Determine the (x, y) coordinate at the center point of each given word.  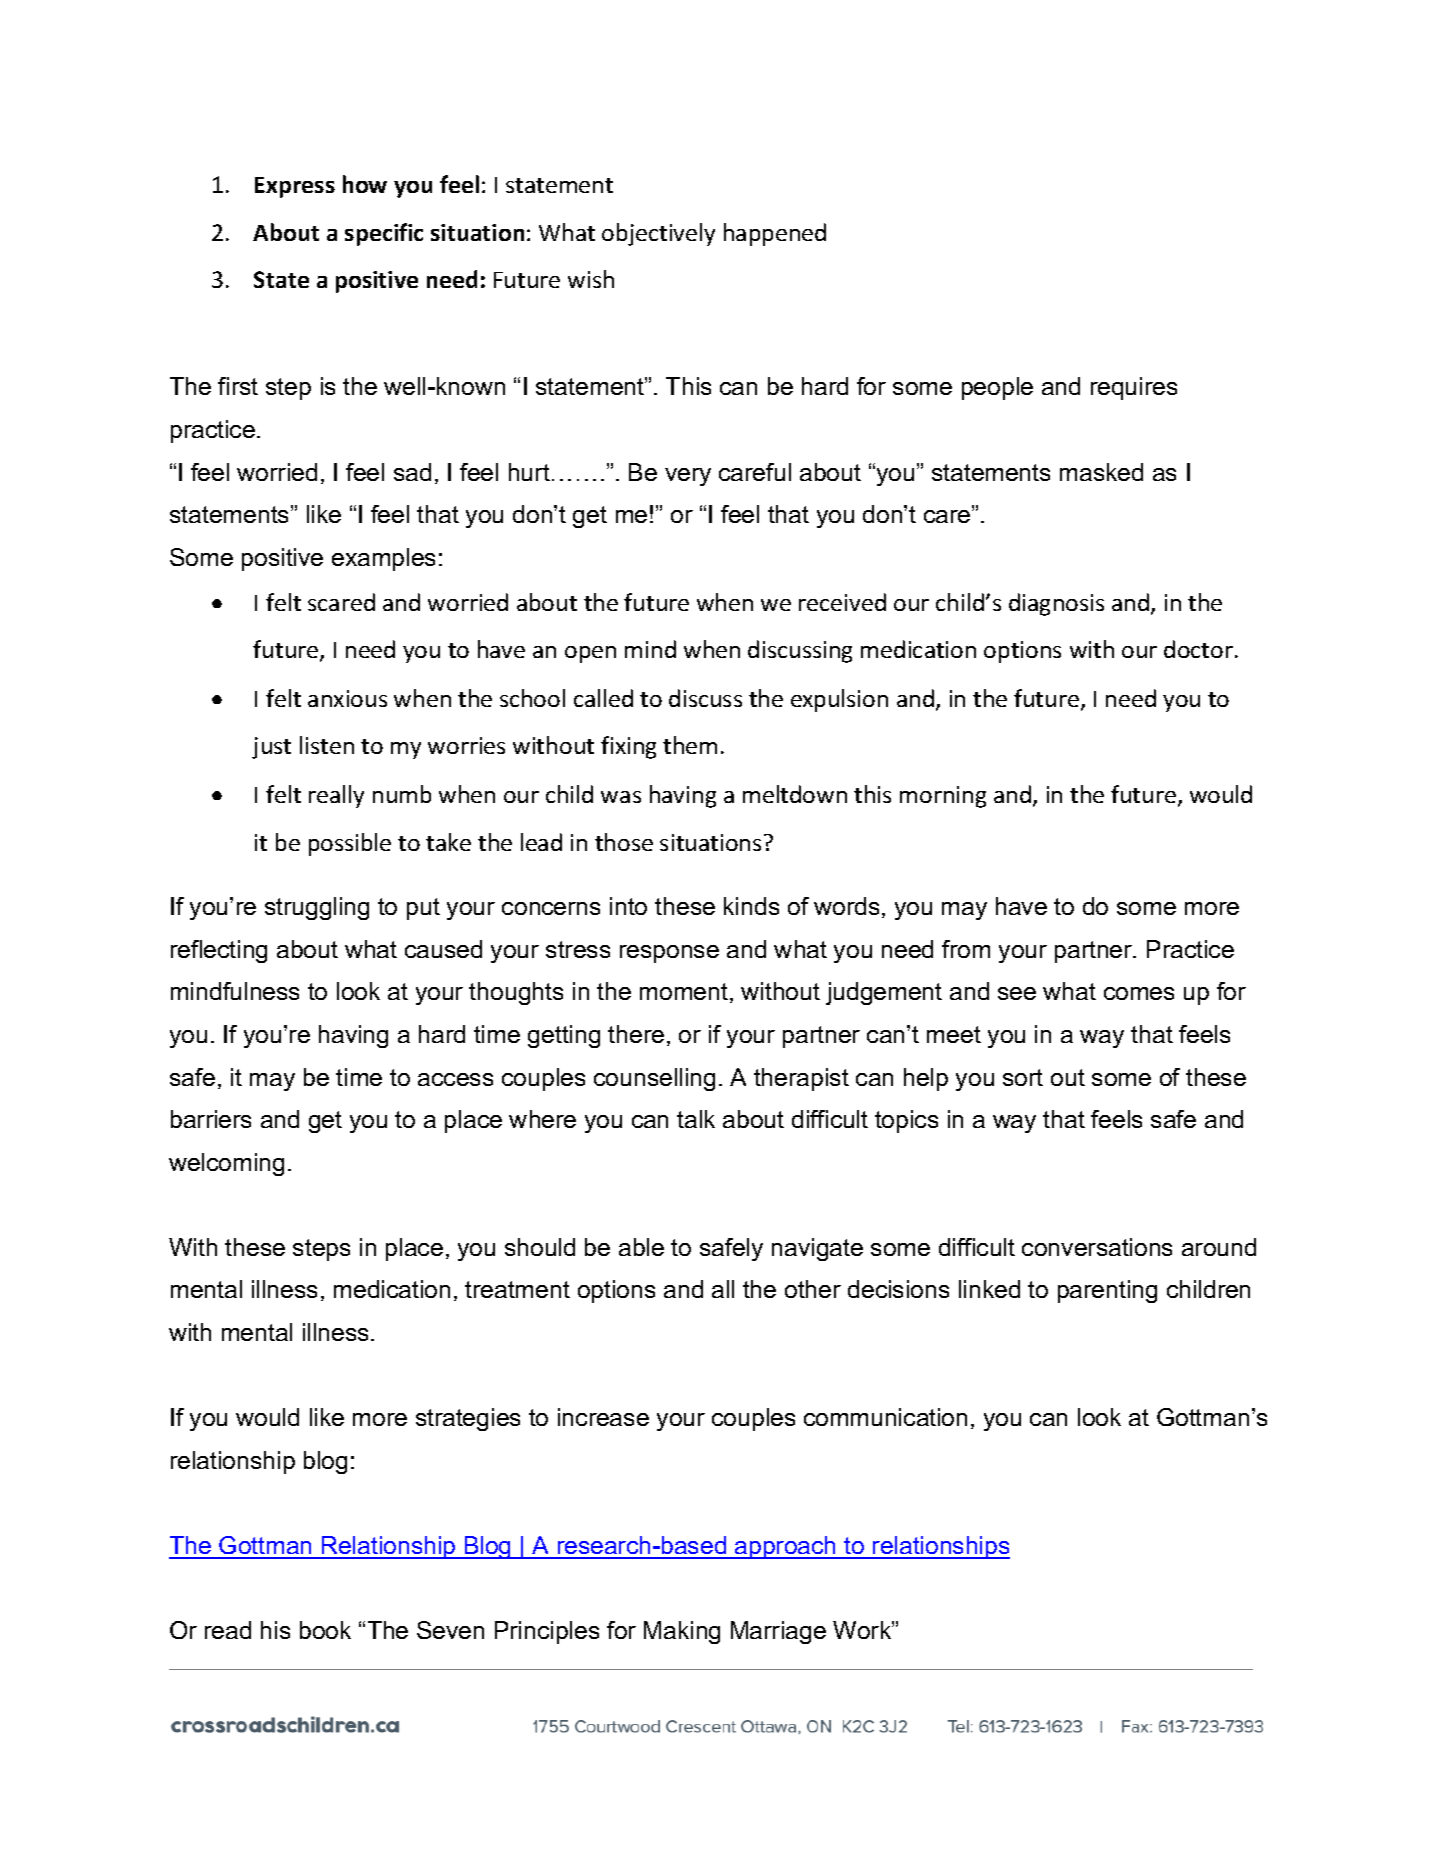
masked (1101, 472)
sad (412, 472)
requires (1134, 388)
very (688, 477)
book (325, 1630)
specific (384, 234)
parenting (1107, 1291)
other (813, 1289)
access (455, 1079)
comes (1139, 993)
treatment (517, 1289)
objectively (658, 234)
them (690, 745)
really (336, 796)
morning (943, 797)
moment (685, 993)
